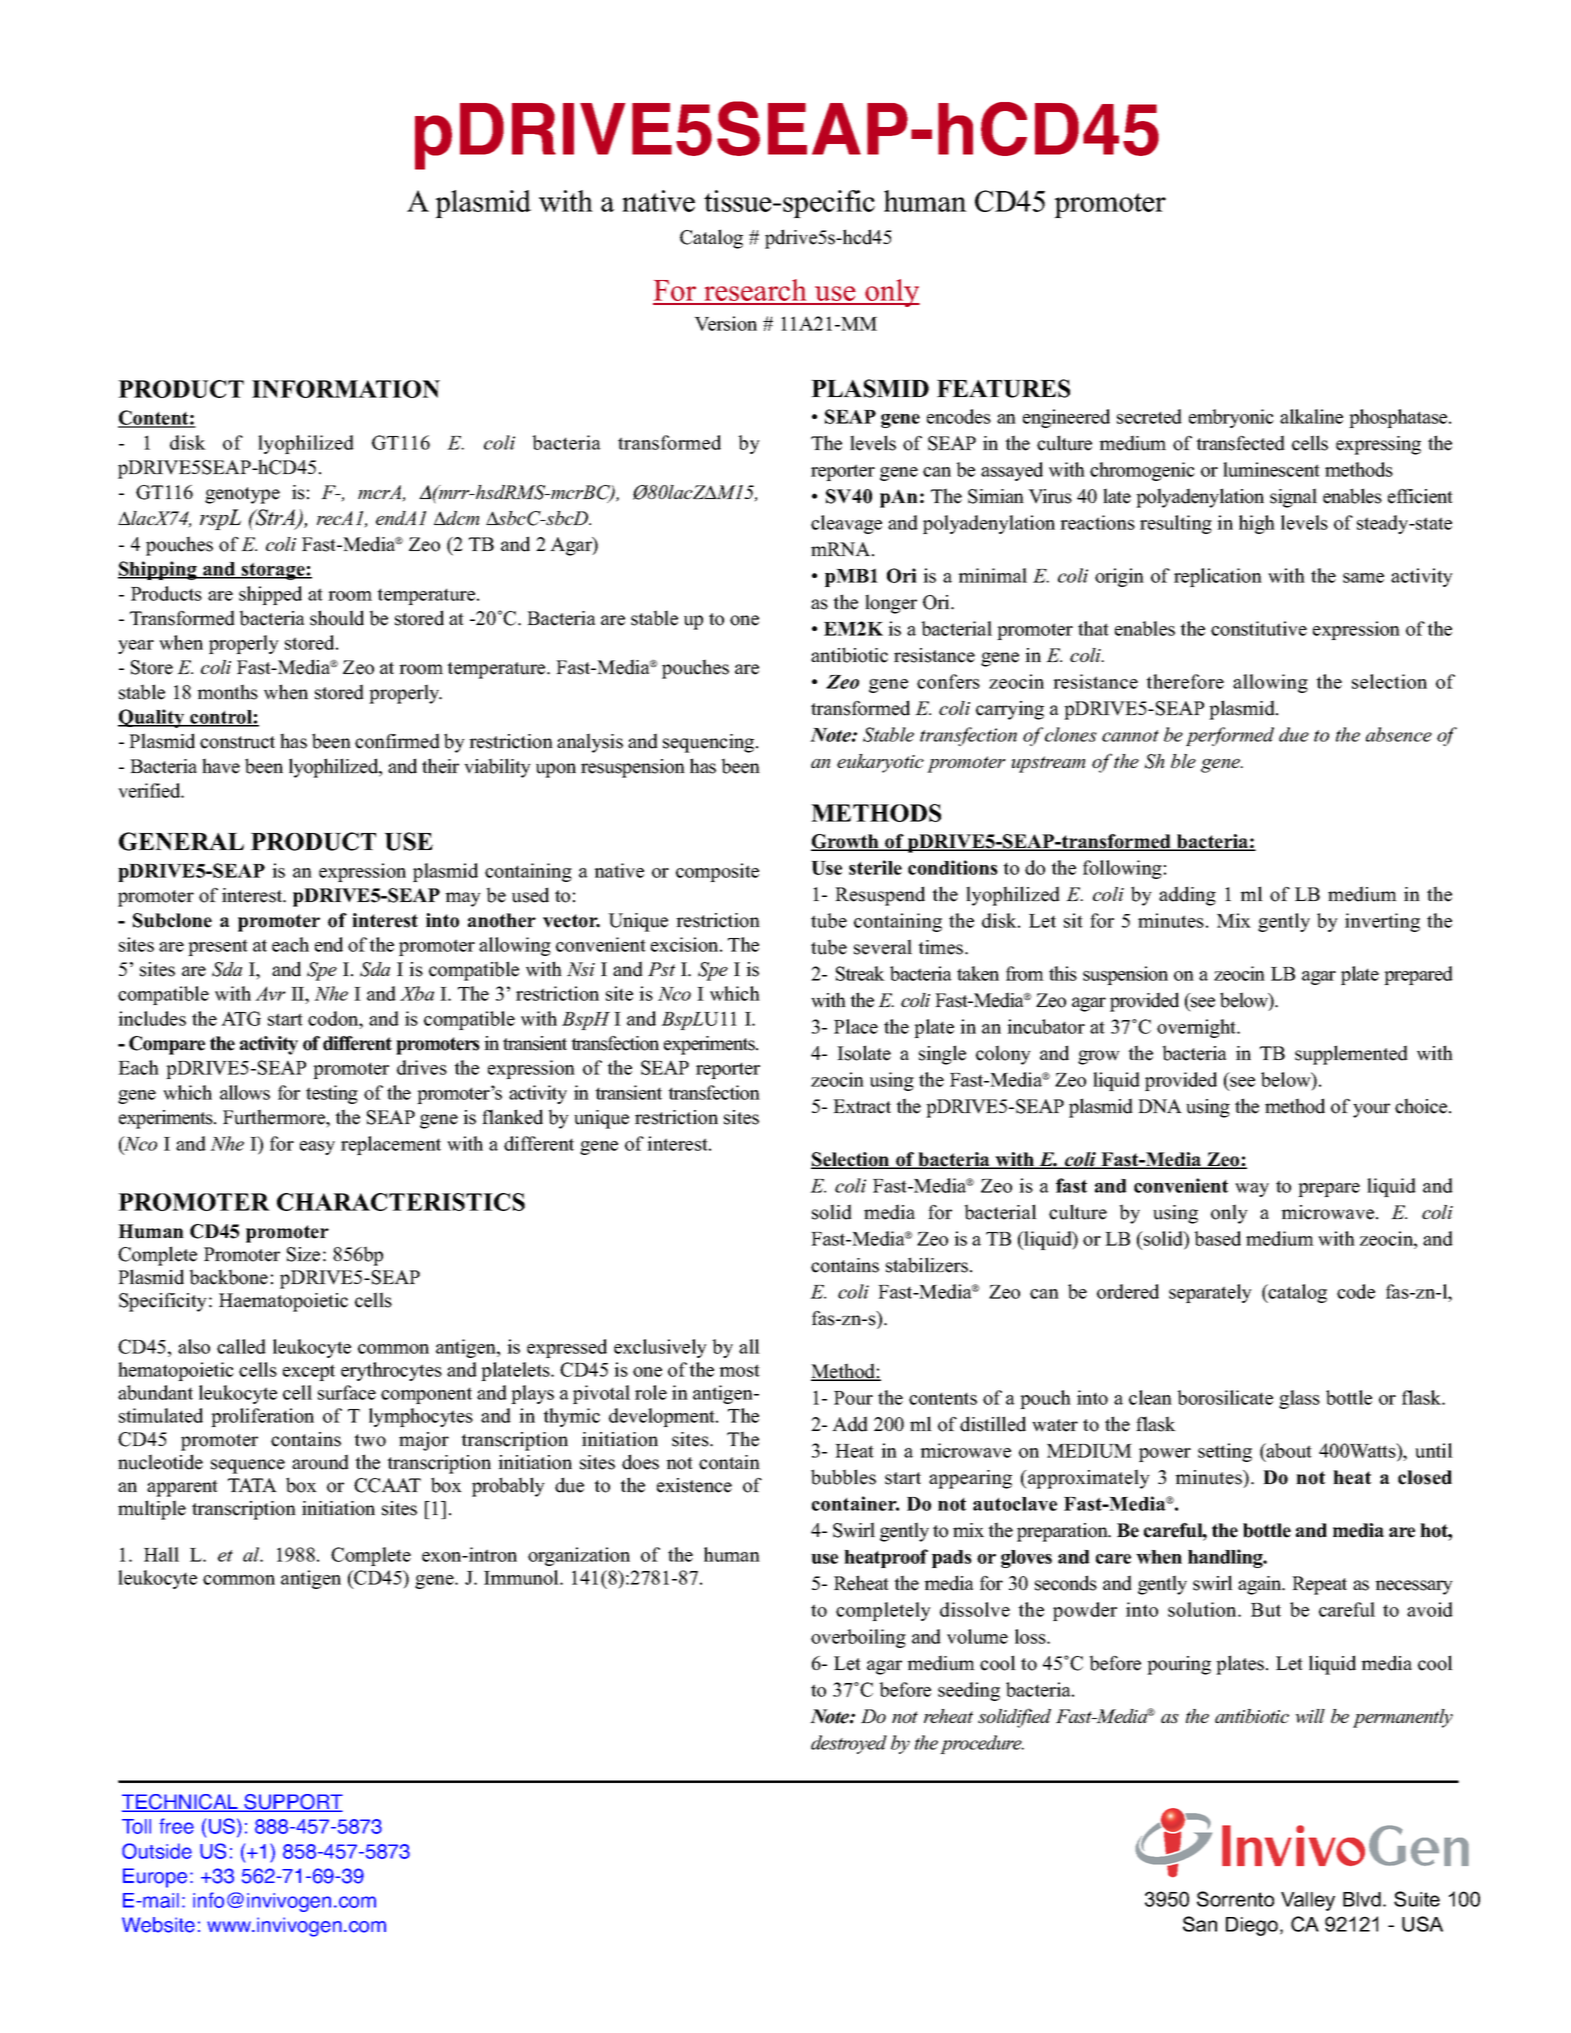  Describe the element at coordinates (242, 495) in the document. I see `genotype` at that location.
